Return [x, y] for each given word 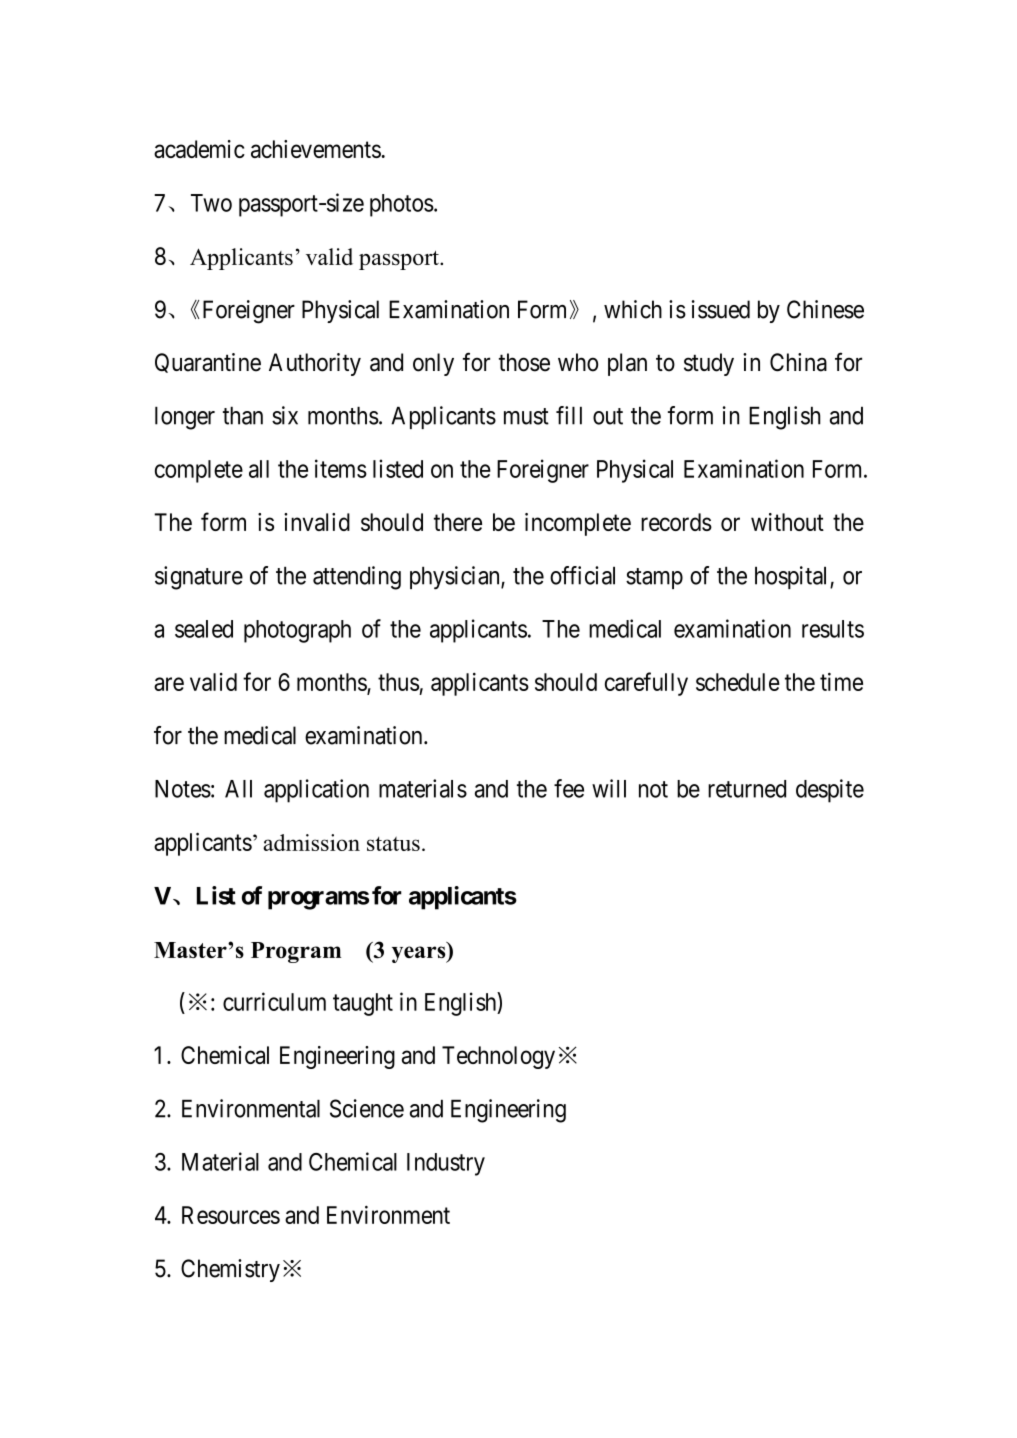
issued [721, 309]
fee [569, 788]
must [526, 416]
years [420, 954]
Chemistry [230, 1270]
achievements [316, 149]
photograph [297, 631]
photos [402, 205]
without [787, 522]
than [243, 415]
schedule [738, 682]
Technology [498, 1057]
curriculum [274, 1001]
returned [747, 789]
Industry [446, 1164]
